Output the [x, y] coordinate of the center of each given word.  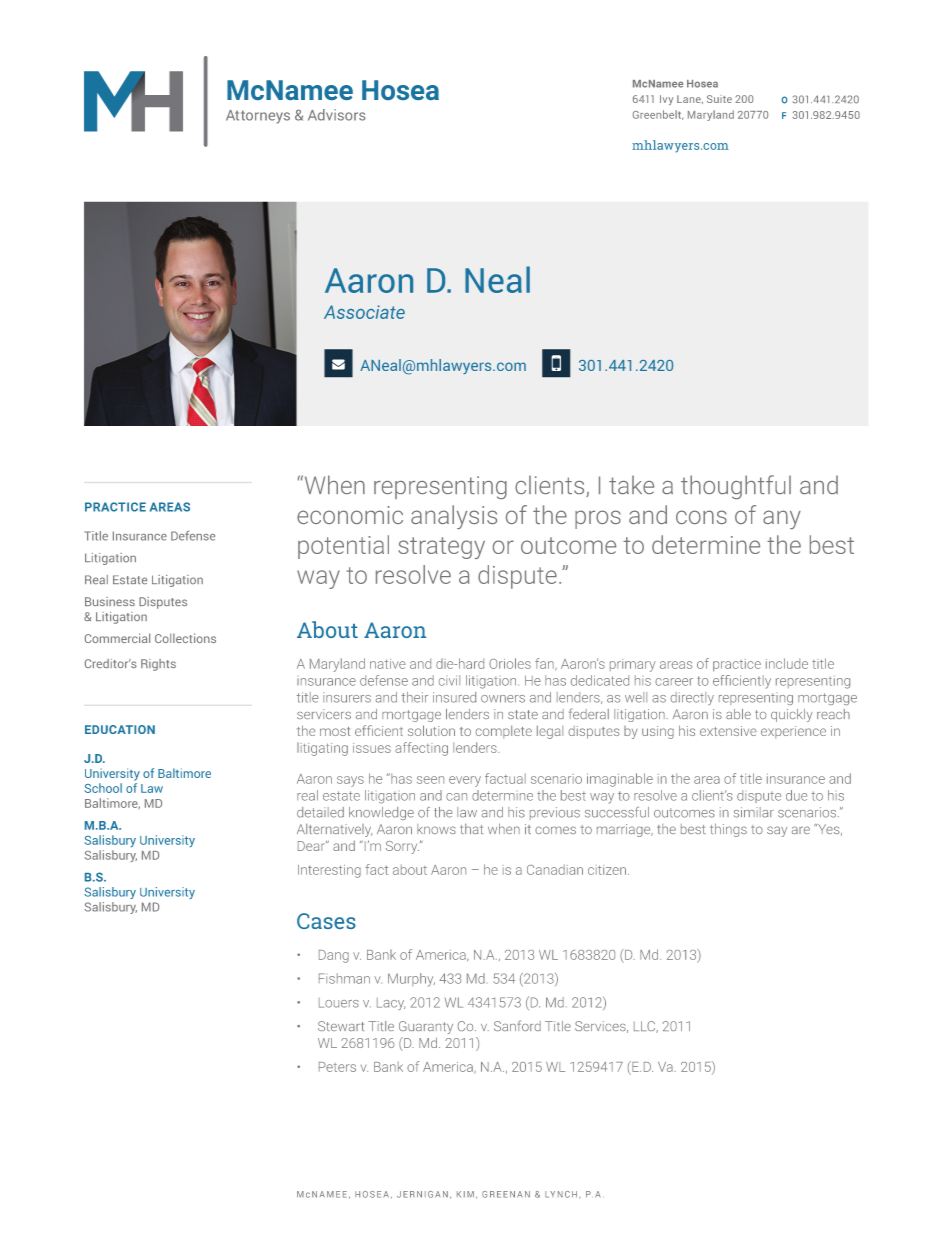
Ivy [666, 100]
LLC [645, 1027]
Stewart [341, 1026]
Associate [364, 312]
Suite [719, 99]
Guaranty [426, 1027]
